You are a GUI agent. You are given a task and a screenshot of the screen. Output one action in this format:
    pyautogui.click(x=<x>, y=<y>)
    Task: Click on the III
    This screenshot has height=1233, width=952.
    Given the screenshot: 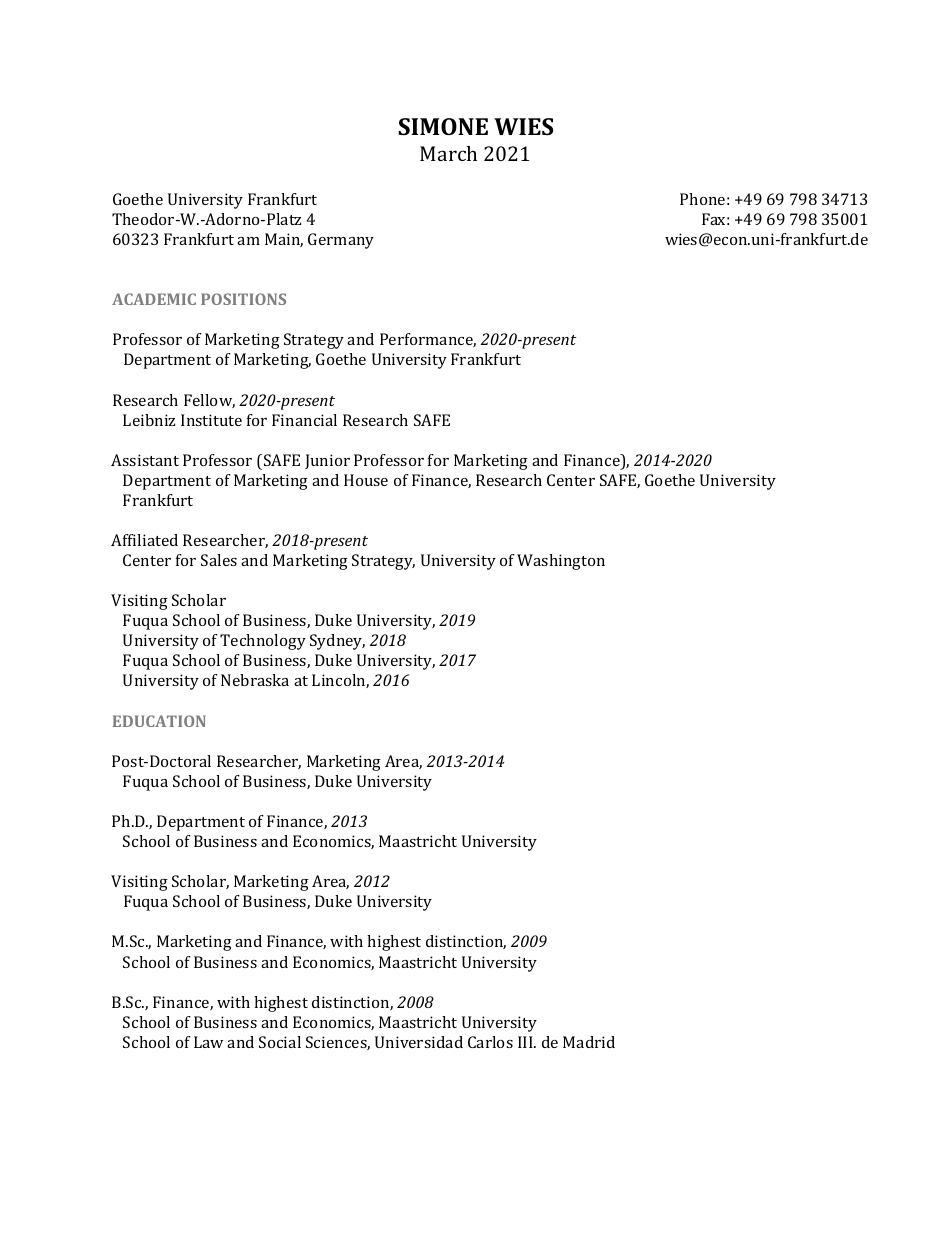 What is the action you would take?
    pyautogui.click(x=526, y=1042)
